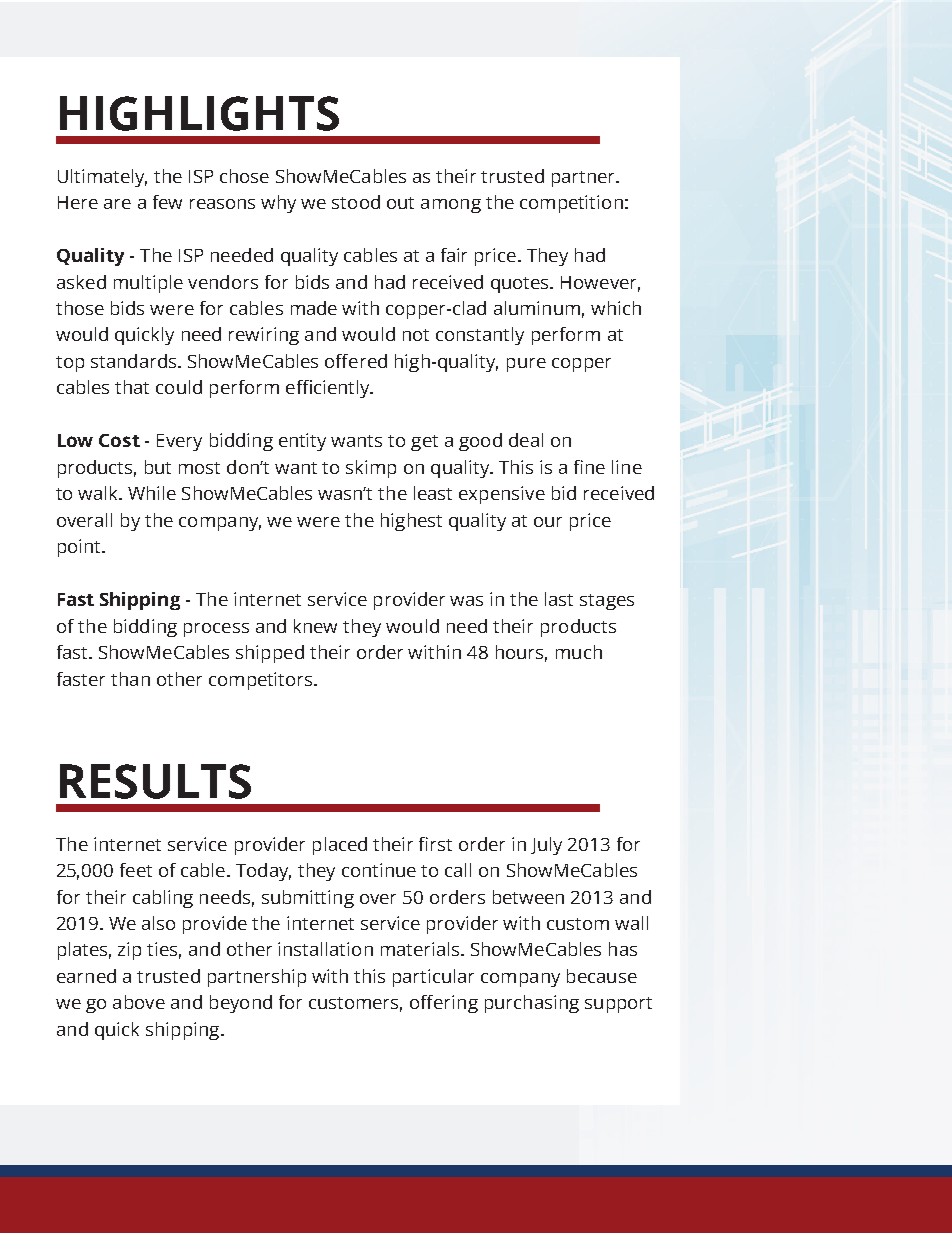 The height and width of the screenshot is (1233, 952). Describe the element at coordinates (356, 202) in the screenshot. I see `stood` at that location.
